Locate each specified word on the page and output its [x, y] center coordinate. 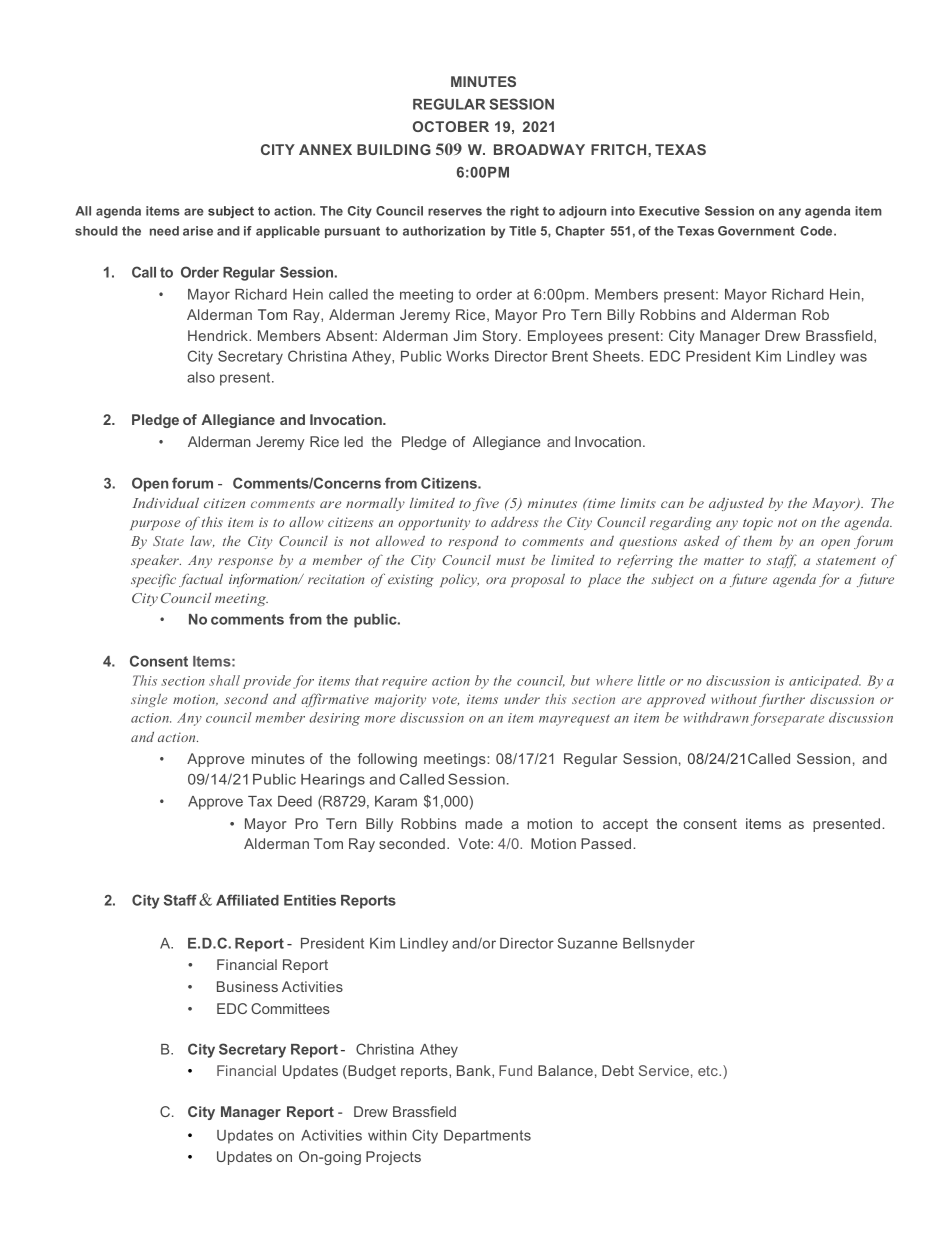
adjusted [736, 504]
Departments [487, 1137]
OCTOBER [451, 126]
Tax [260, 801]
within [387, 1135]
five [486, 504]
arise [198, 231]
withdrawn [716, 717]
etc [709, 1071]
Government [756, 231]
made [484, 823]
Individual [165, 502]
